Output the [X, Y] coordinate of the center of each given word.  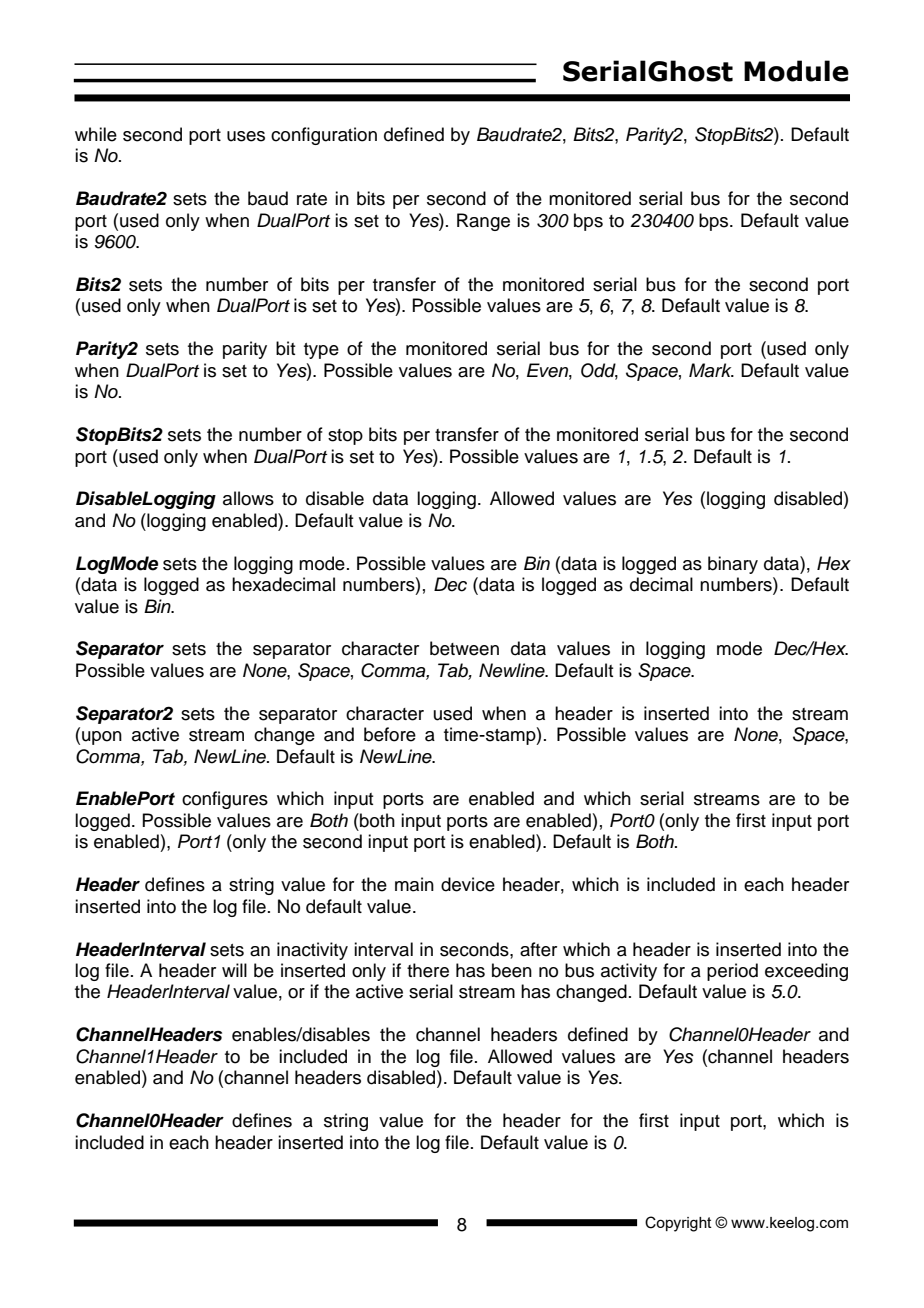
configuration [324, 136]
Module [796, 71]
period [732, 972]
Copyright [678, 1224]
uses [246, 136]
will [234, 970]
